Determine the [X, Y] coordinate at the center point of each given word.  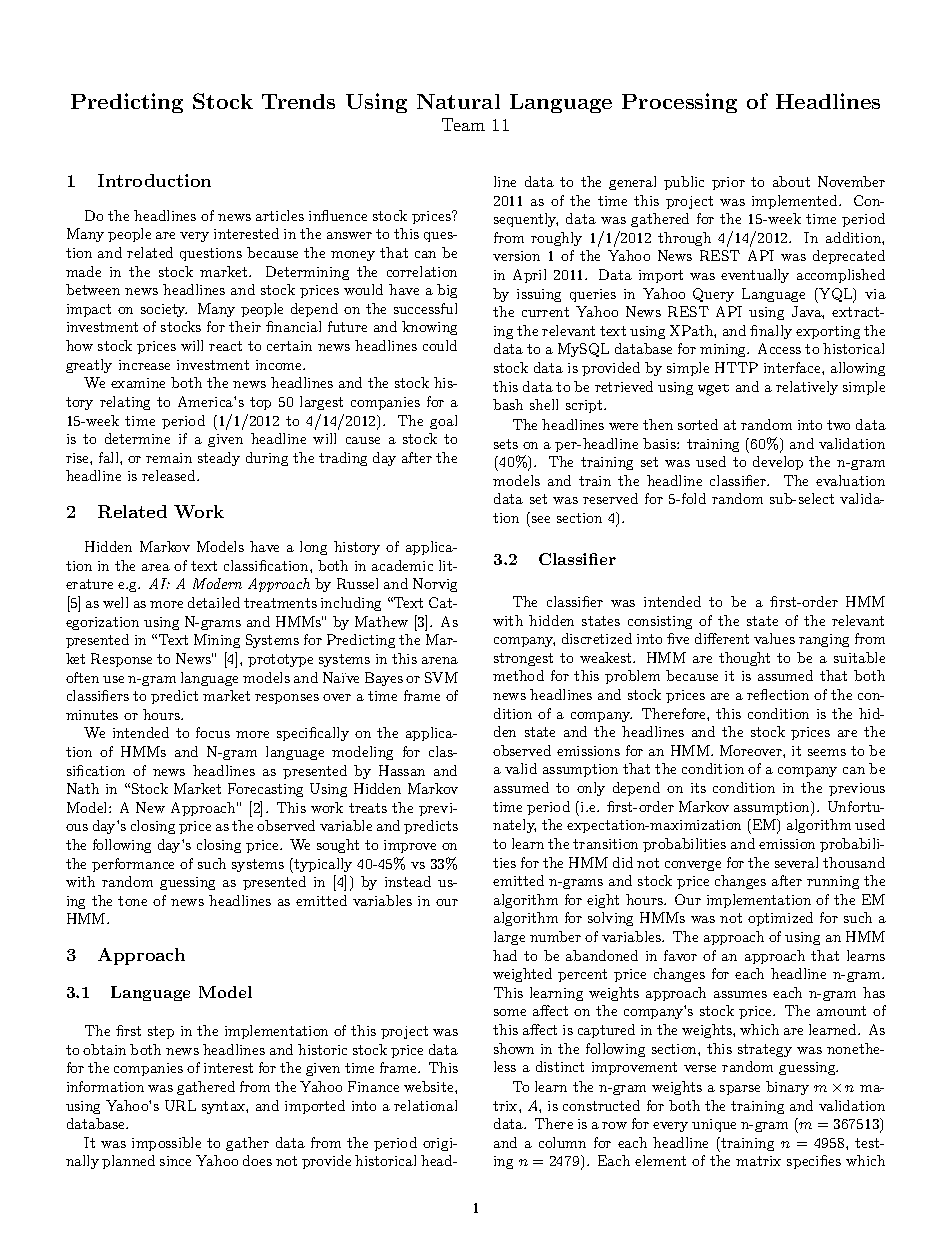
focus [213, 732]
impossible [166, 1144]
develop [778, 463]
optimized [780, 919]
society [164, 310]
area [156, 567]
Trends [298, 101]
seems [827, 752]
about [791, 181]
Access [779, 348]
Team [463, 124]
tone [132, 901]
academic [402, 565]
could [440, 345]
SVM [441, 677]
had [505, 955]
